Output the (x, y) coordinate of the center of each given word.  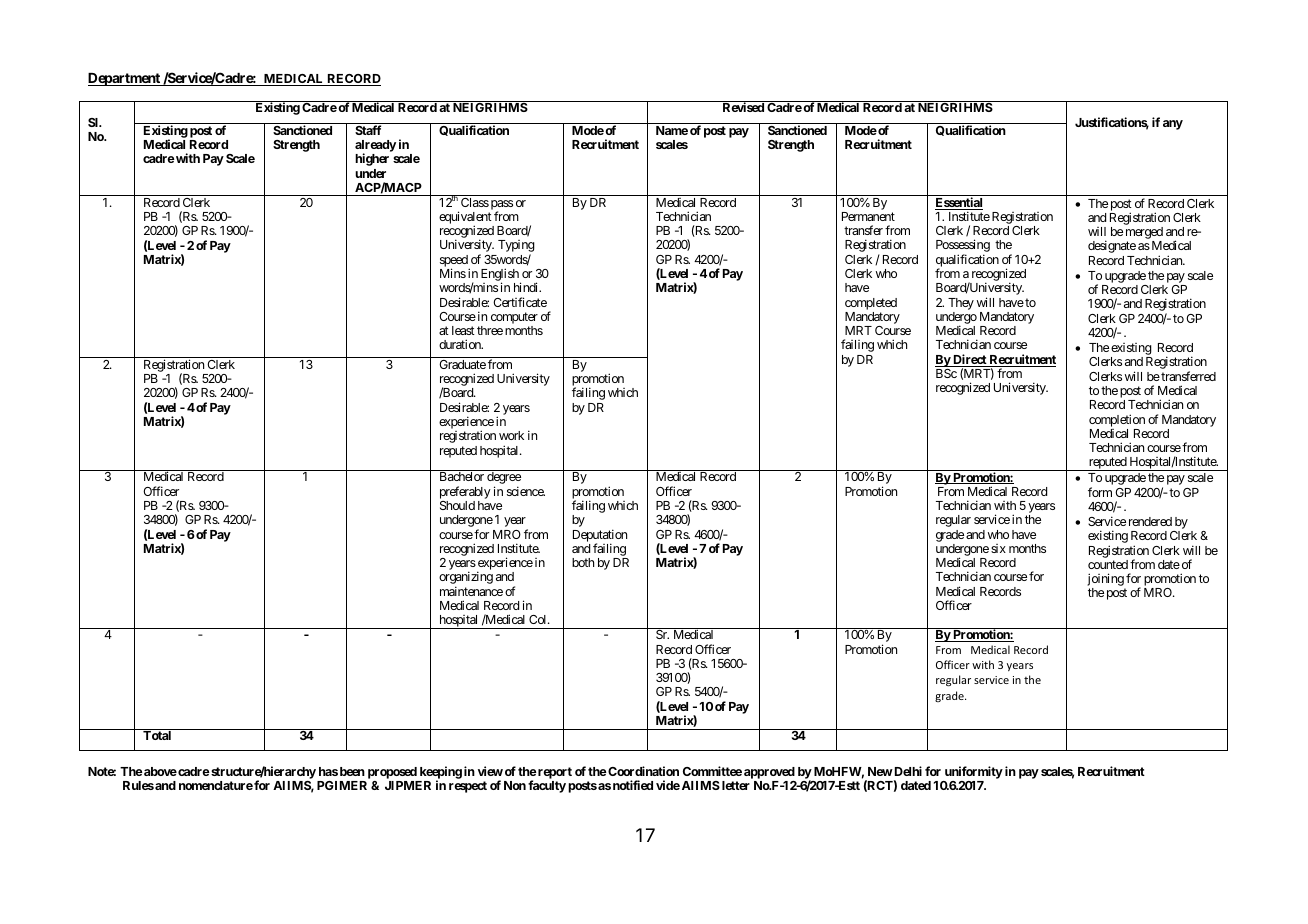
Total (157, 735)
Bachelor (462, 476)
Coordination (642, 771)
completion (1117, 420)
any (1173, 125)
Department (125, 79)
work (511, 435)
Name (672, 130)
